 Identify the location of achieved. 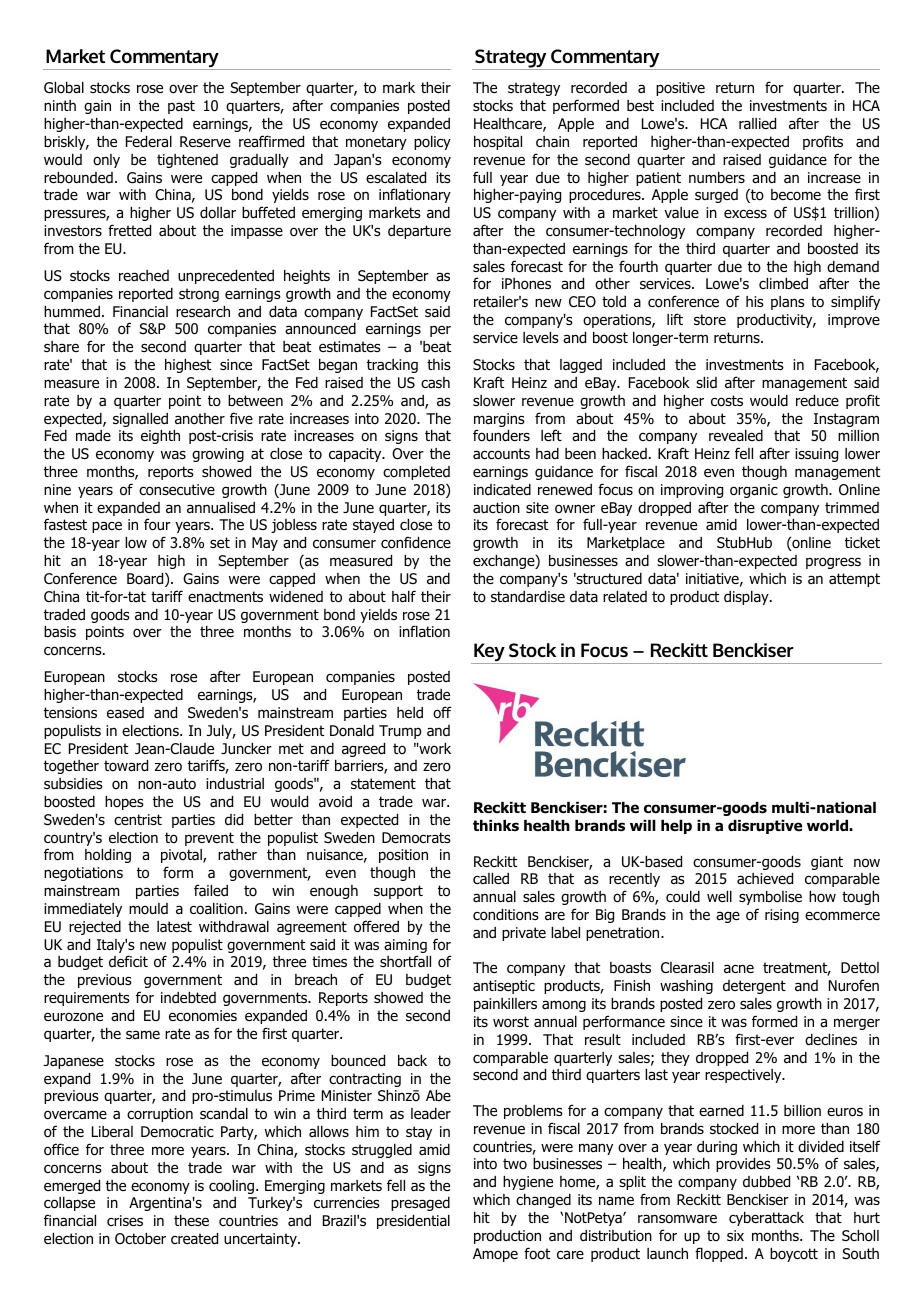
(765, 879).
